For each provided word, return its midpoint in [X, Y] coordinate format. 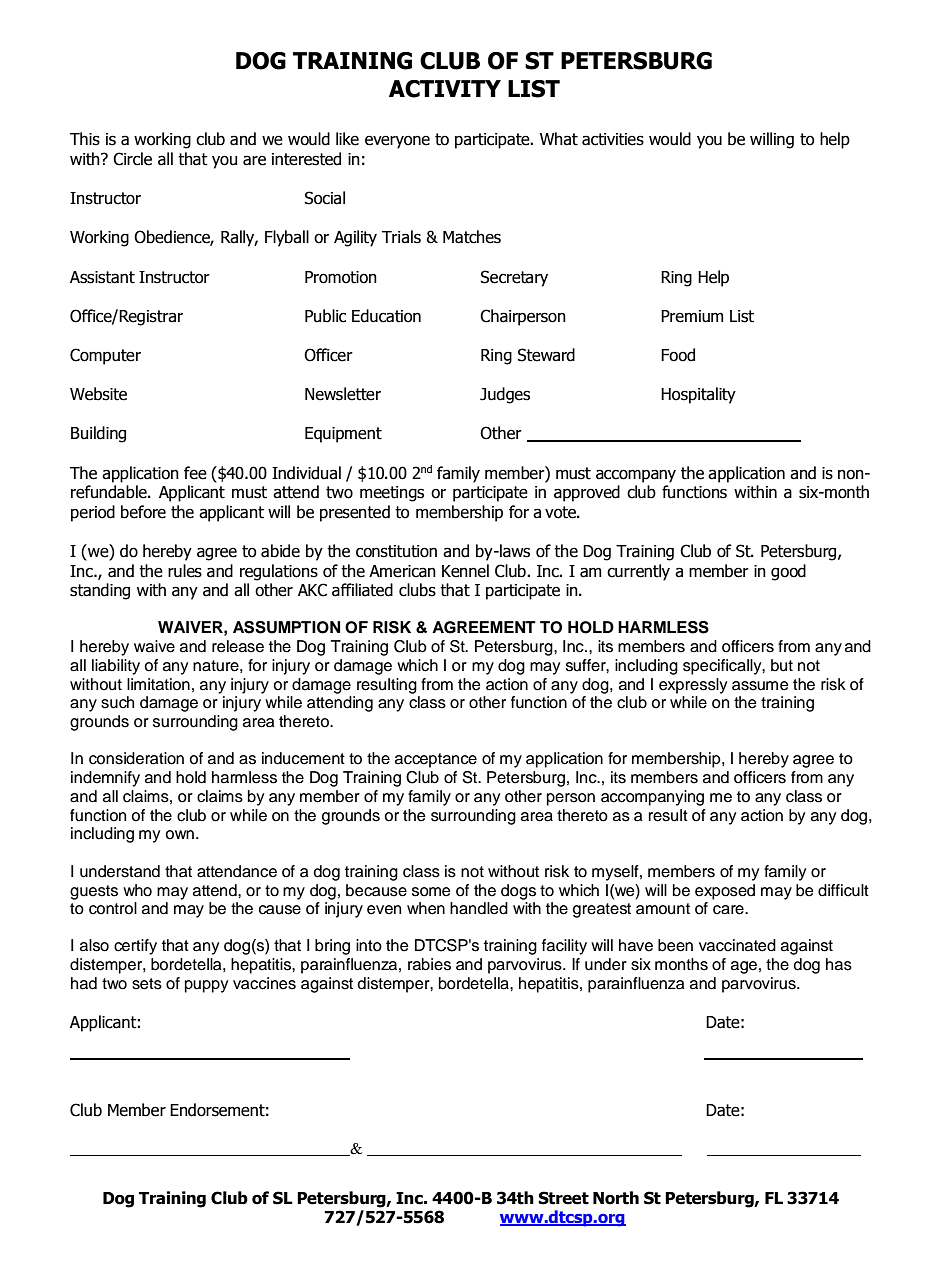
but [782, 665]
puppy [206, 986]
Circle [132, 159]
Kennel [465, 571]
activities [613, 139]
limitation [158, 684]
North [616, 1198]
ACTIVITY [445, 89]
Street [563, 1198]
